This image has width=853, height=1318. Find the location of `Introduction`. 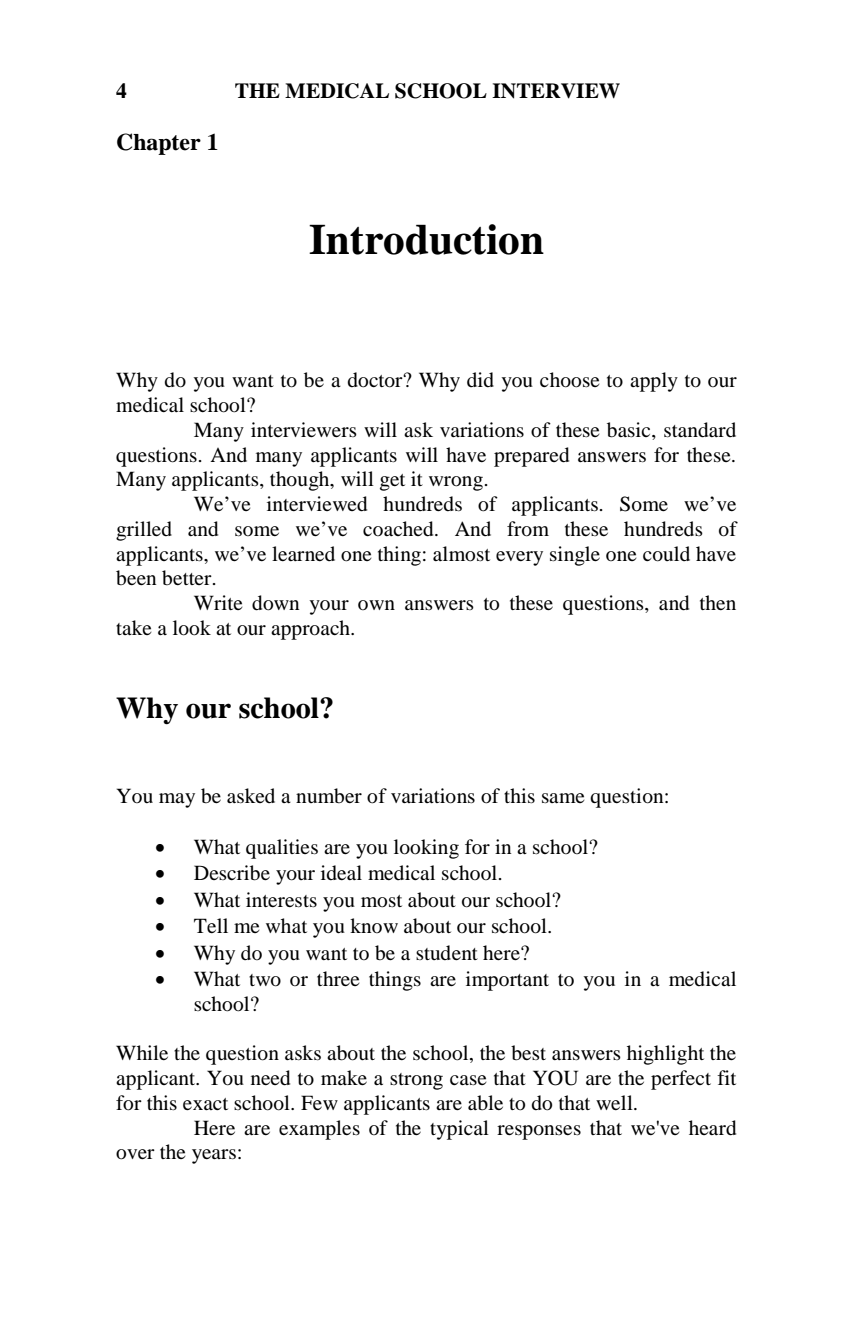

Introduction is located at coordinates (426, 239).
